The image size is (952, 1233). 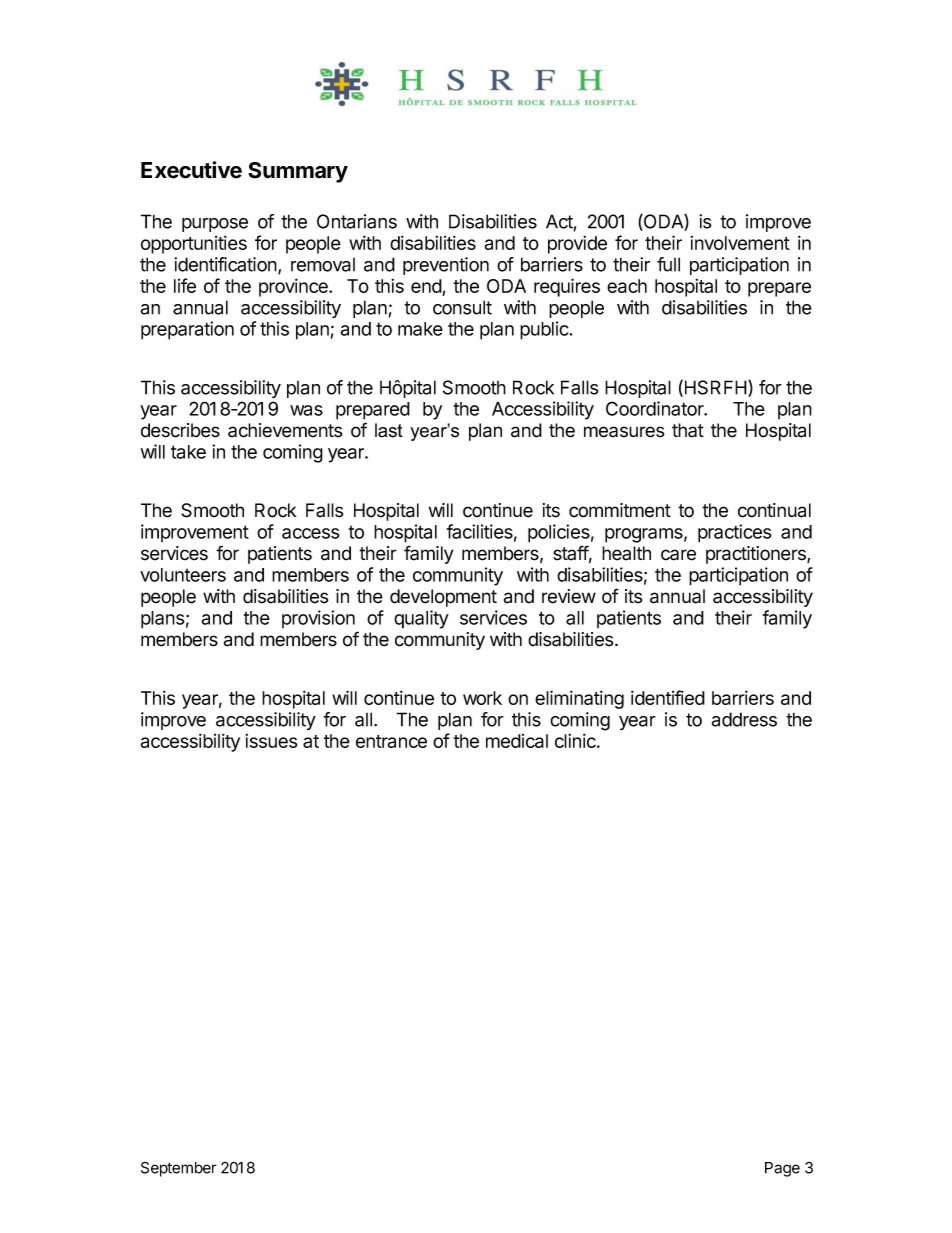 I want to click on September, so click(x=179, y=1169).
